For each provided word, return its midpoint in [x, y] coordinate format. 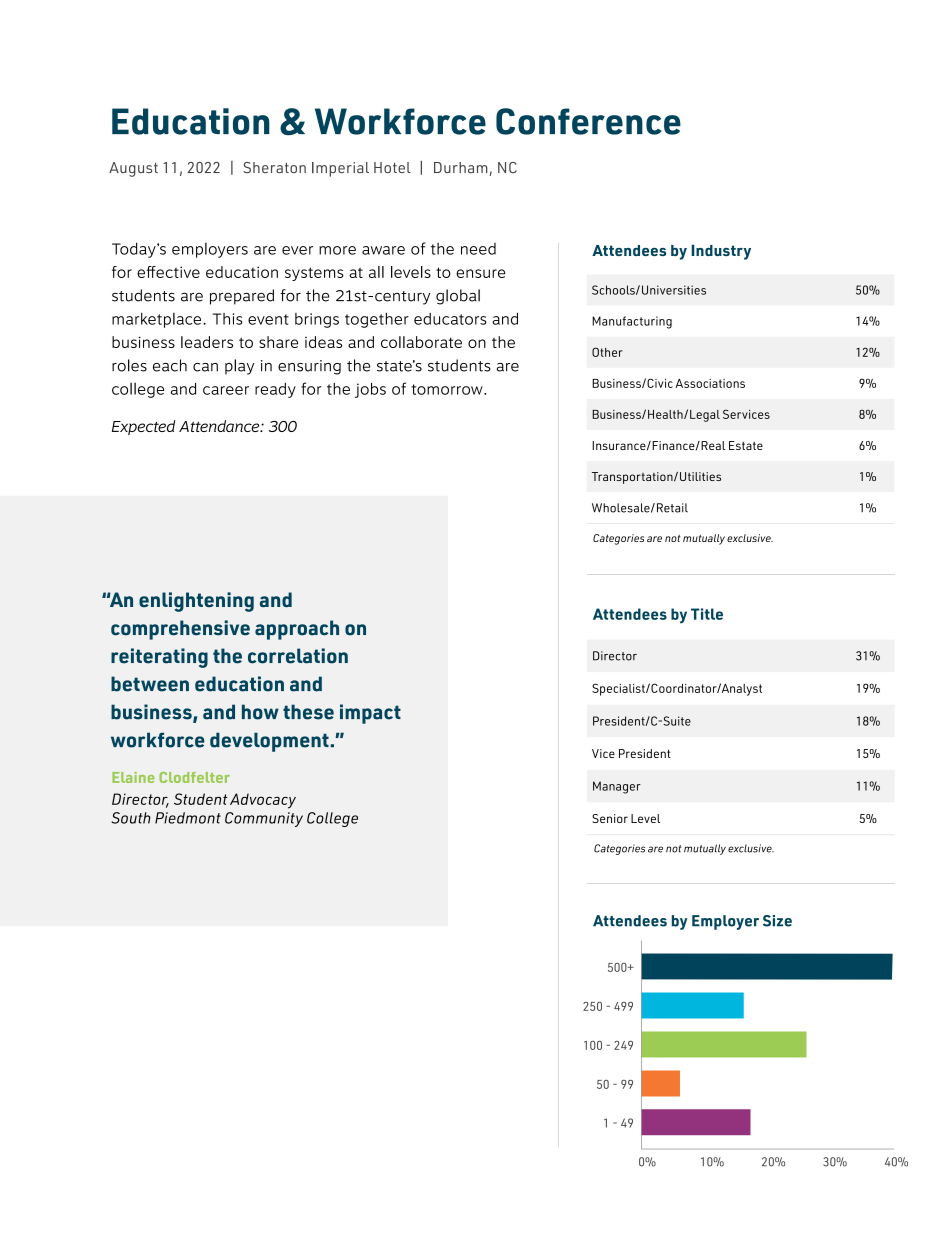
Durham [462, 169]
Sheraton [274, 167]
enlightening [196, 602]
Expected [143, 427]
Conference [588, 121]
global [458, 297]
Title [707, 614]
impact [370, 714]
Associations [710, 383]
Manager [617, 787]
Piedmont [188, 818]
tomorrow [448, 389]
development [269, 742]
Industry [721, 252]
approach [297, 630]
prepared [242, 297]
